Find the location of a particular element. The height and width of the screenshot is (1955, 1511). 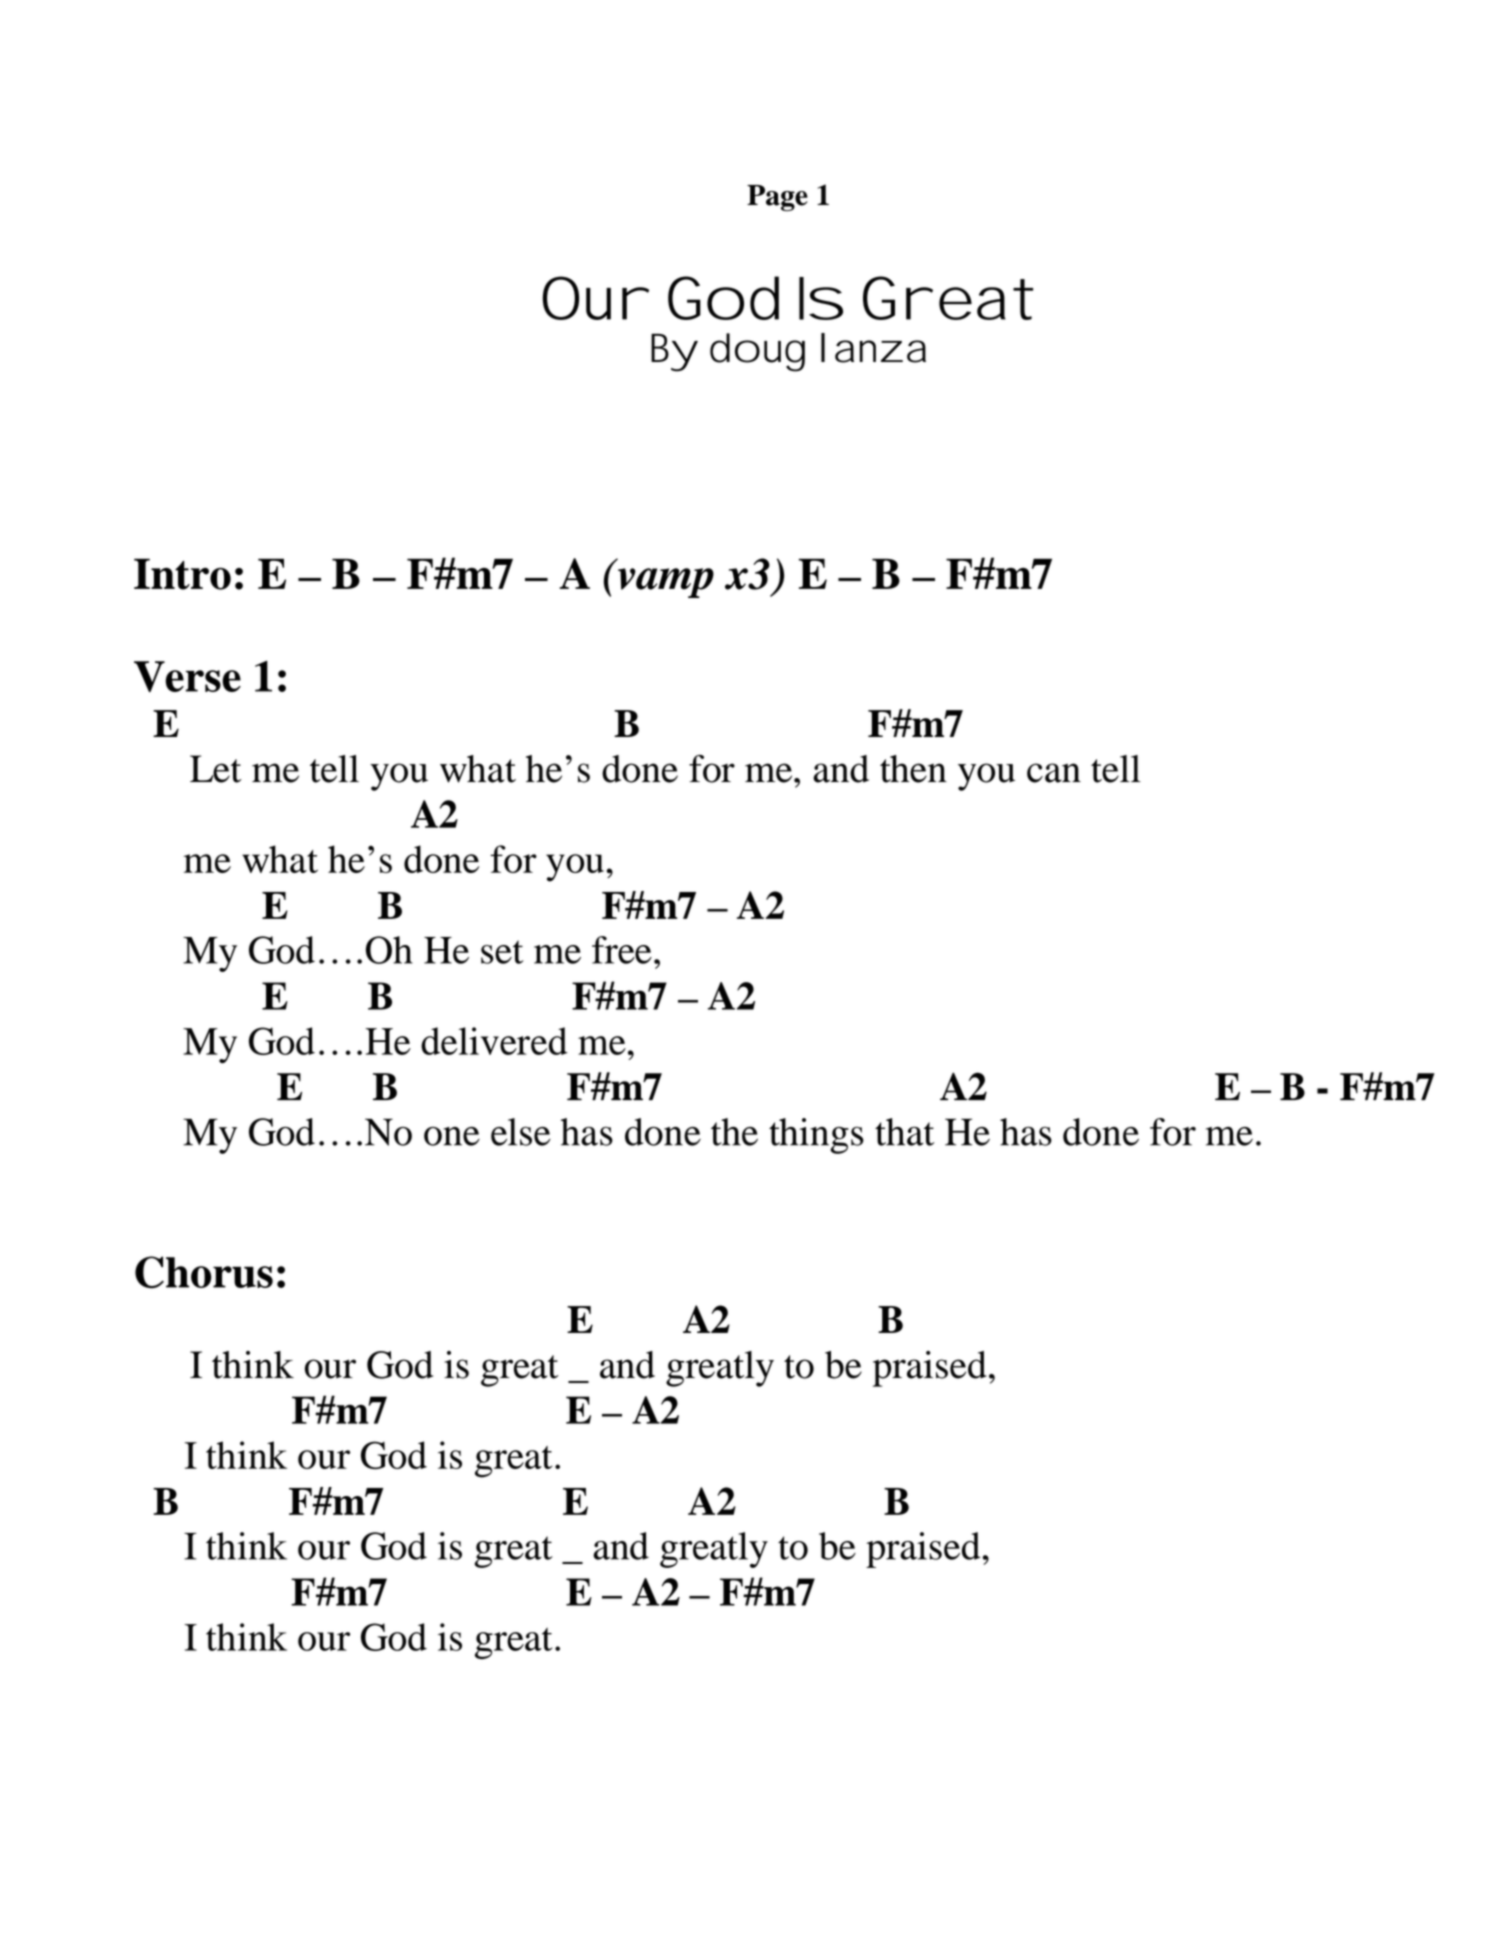

that is located at coordinates (904, 1132).
